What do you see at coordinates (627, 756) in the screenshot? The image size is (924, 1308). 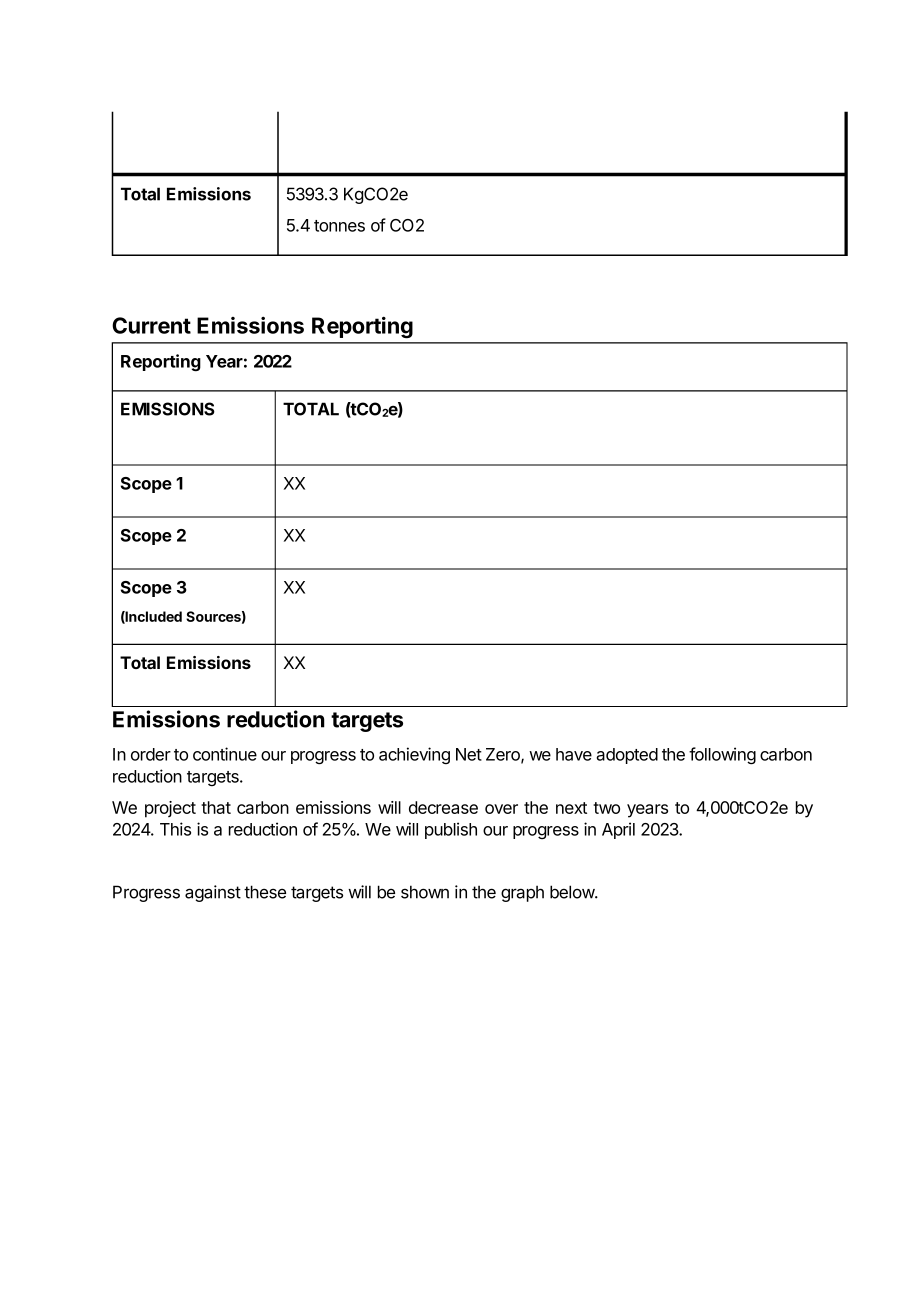 I see `adopted` at bounding box center [627, 756].
